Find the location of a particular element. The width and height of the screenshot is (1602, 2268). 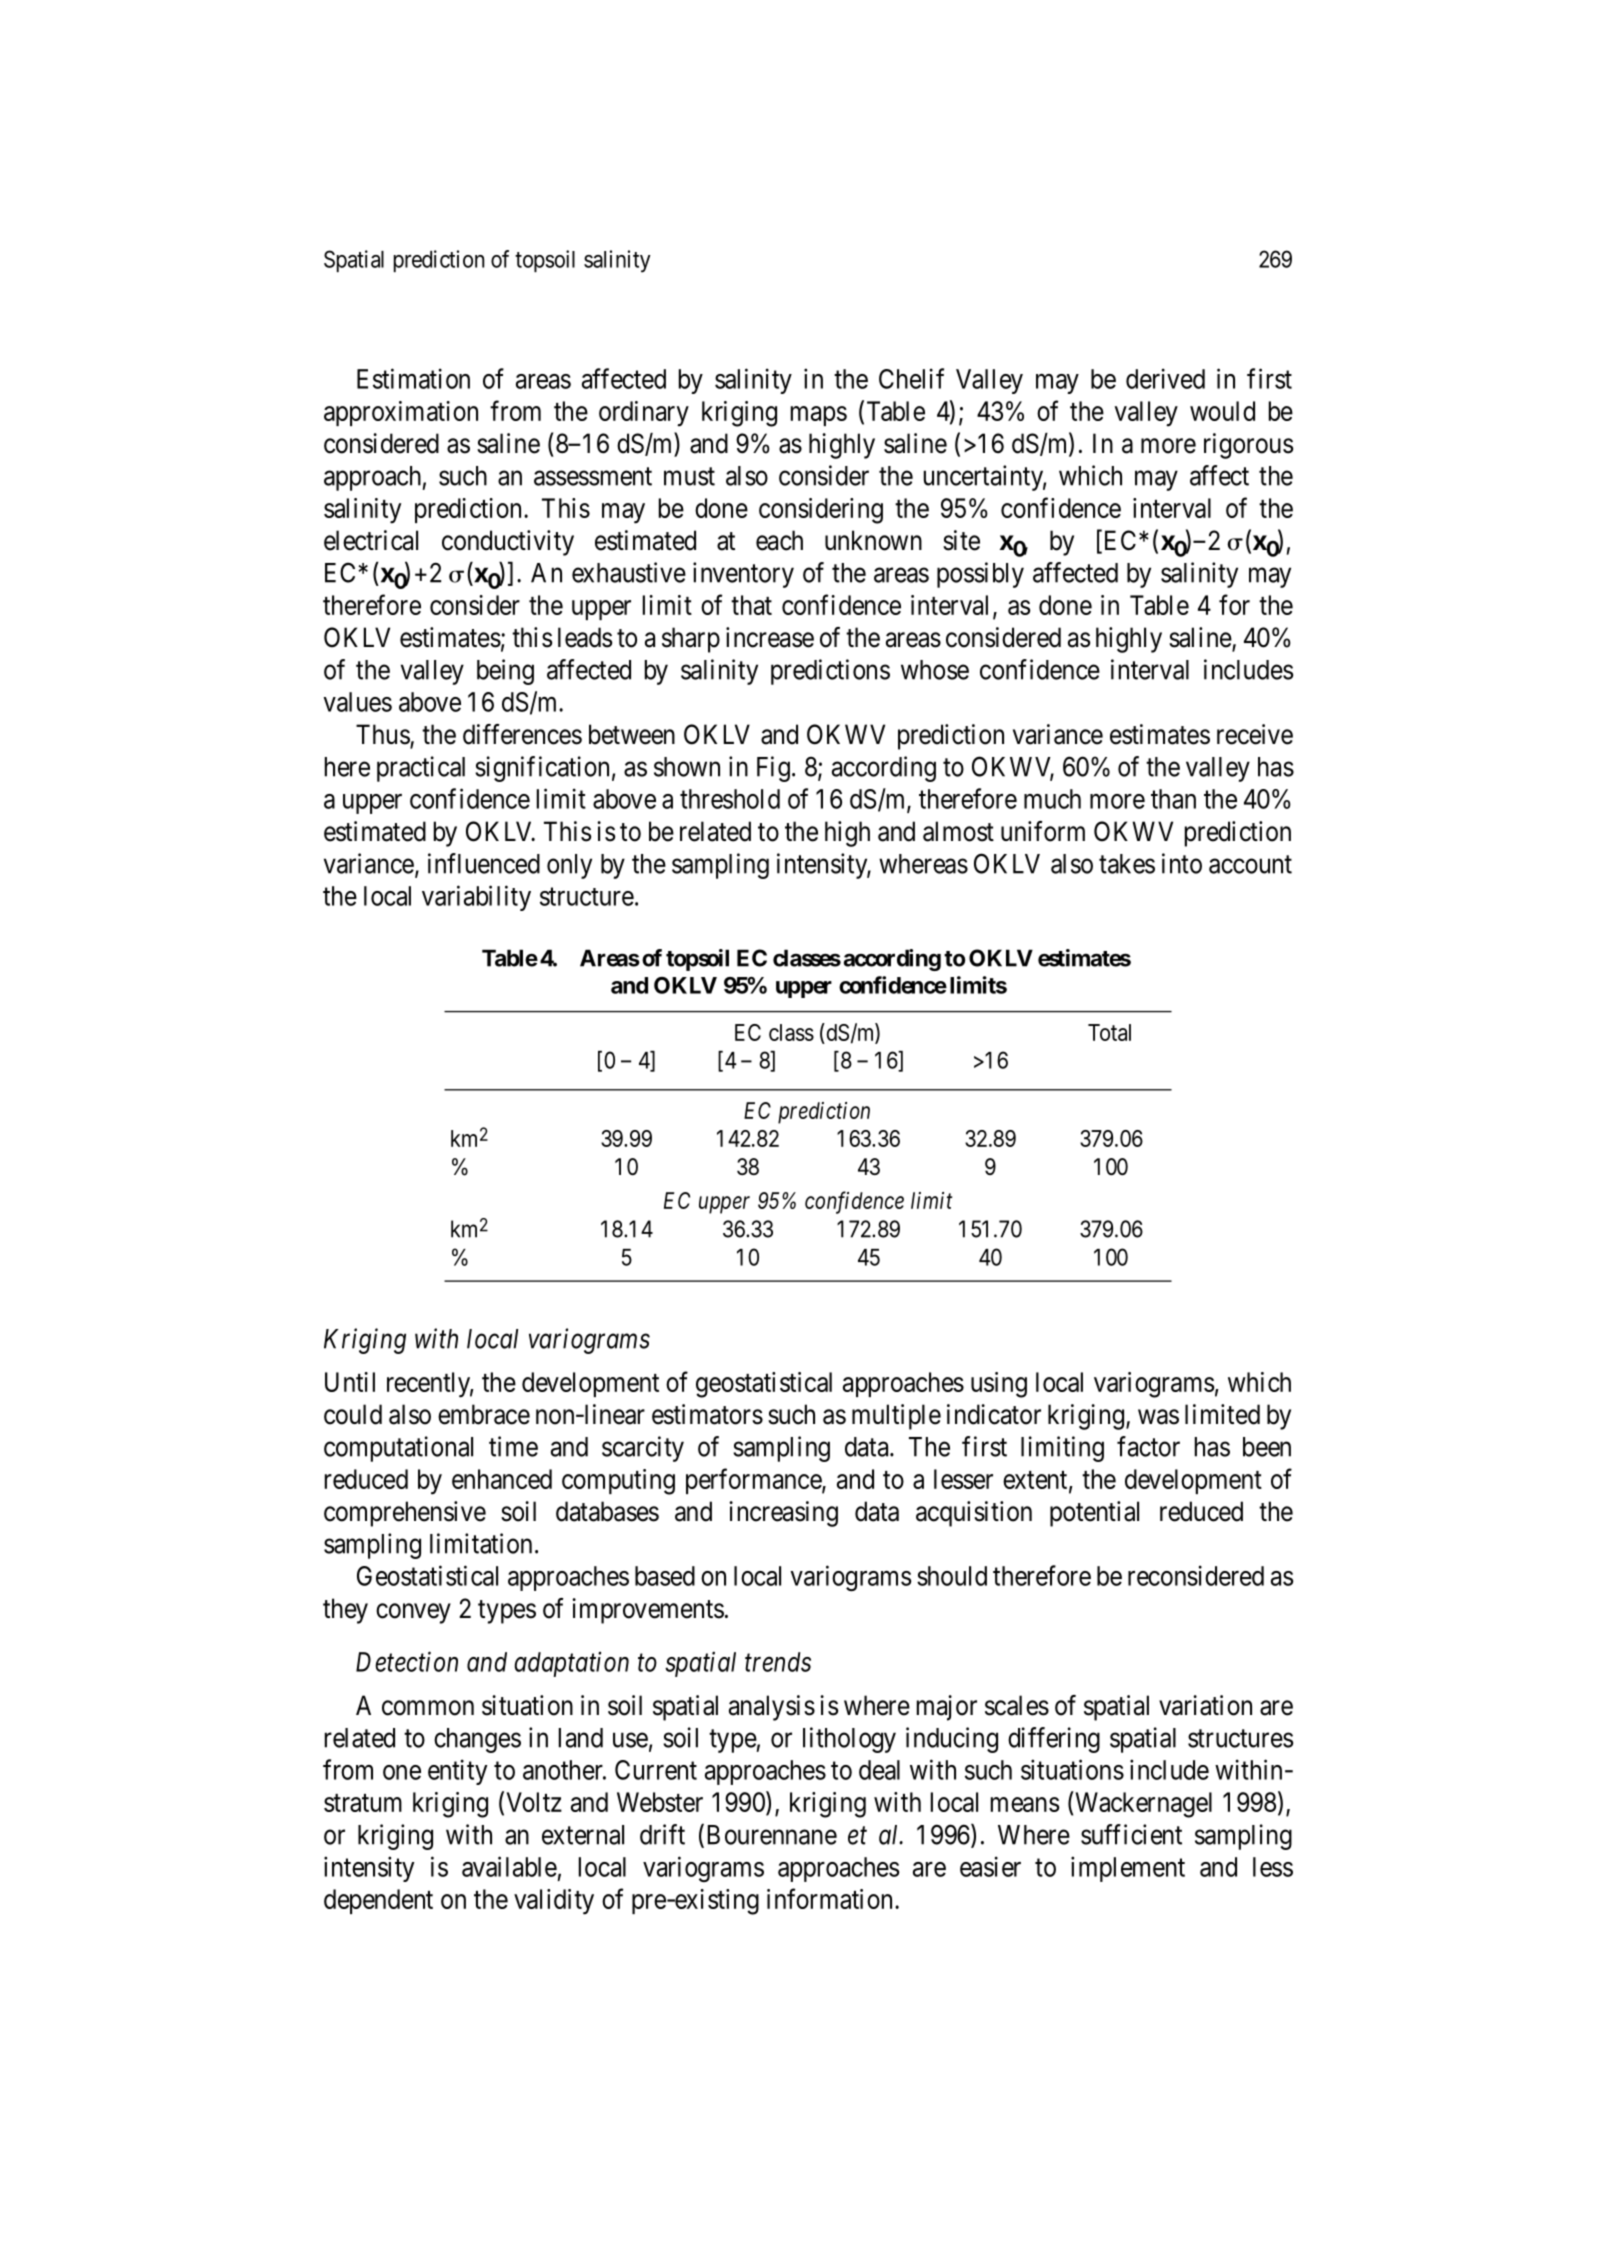

using is located at coordinates (999, 1385).
